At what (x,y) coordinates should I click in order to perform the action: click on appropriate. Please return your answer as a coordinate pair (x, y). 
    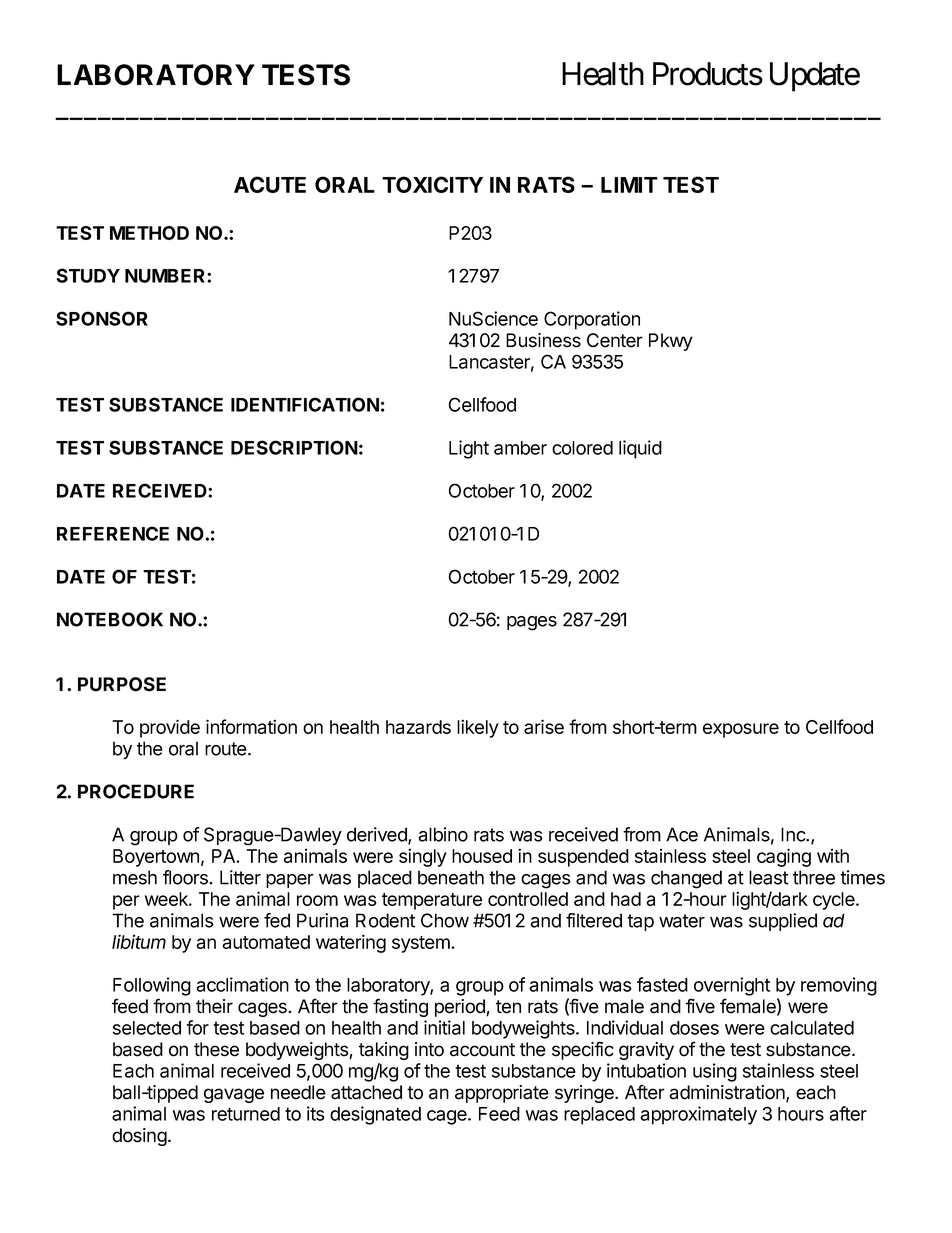
    Looking at the image, I should click on (502, 1094).
